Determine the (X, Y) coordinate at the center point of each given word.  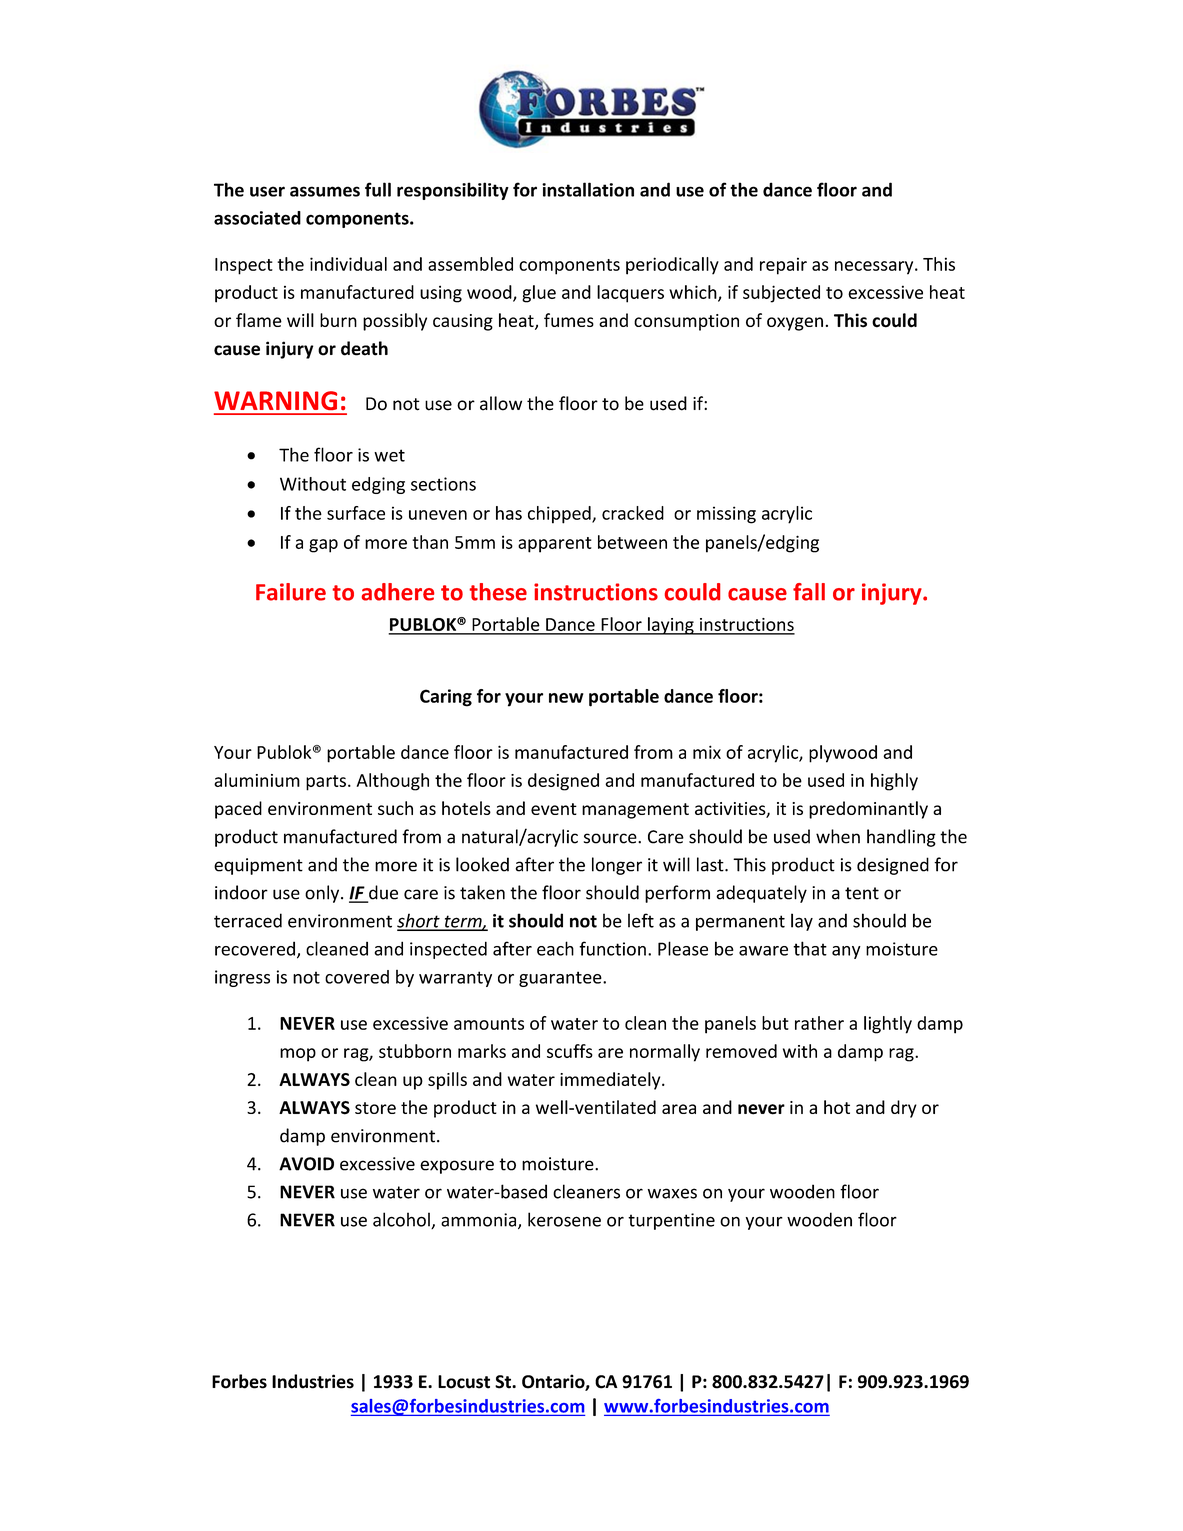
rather (819, 1023)
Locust (464, 1382)
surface (356, 513)
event (554, 809)
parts (326, 783)
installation (588, 189)
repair (783, 266)
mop (298, 1055)
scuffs (570, 1051)
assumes (325, 191)
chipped (560, 515)
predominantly (868, 810)
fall (809, 592)
